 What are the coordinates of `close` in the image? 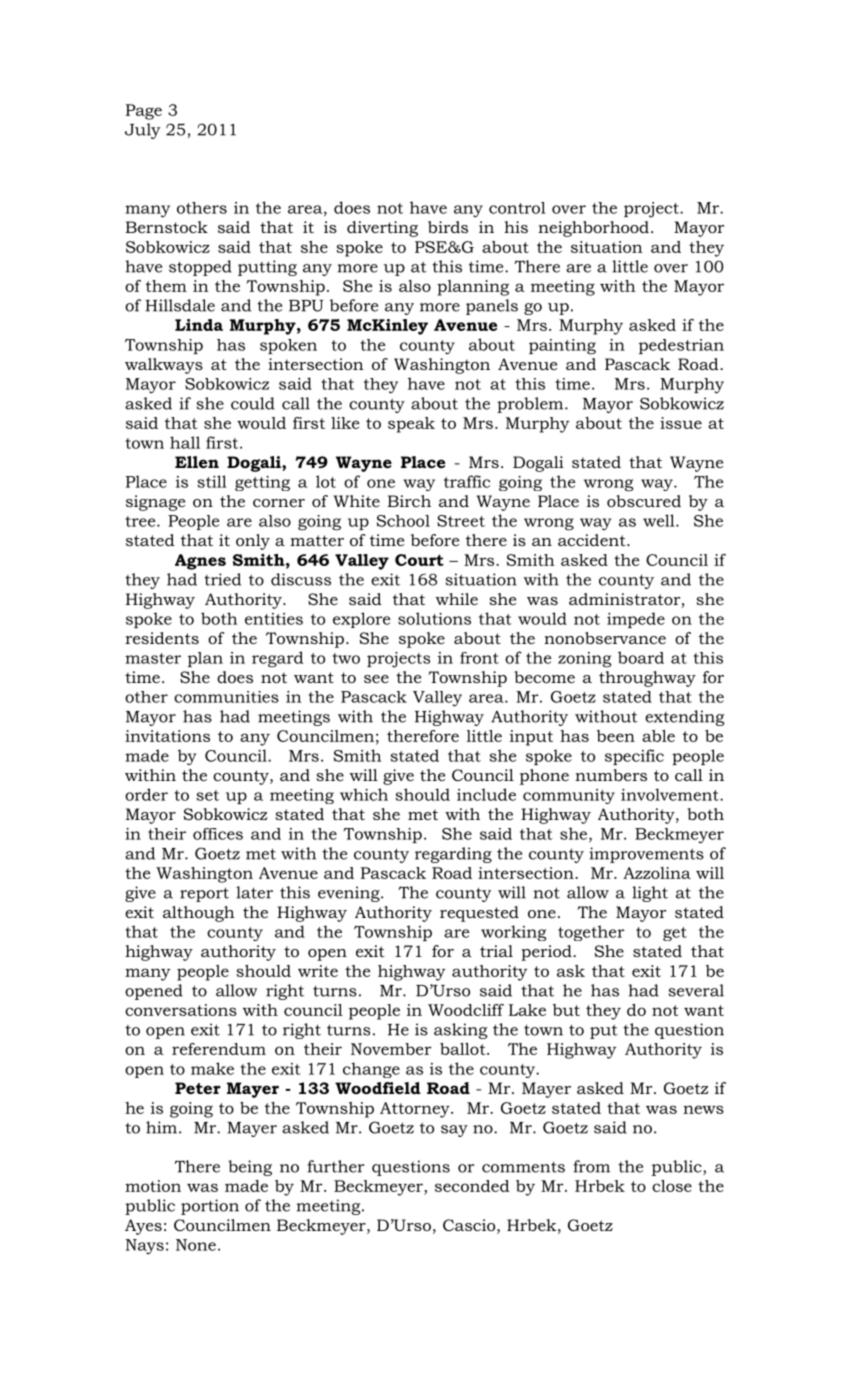 It's located at (672, 1186).
